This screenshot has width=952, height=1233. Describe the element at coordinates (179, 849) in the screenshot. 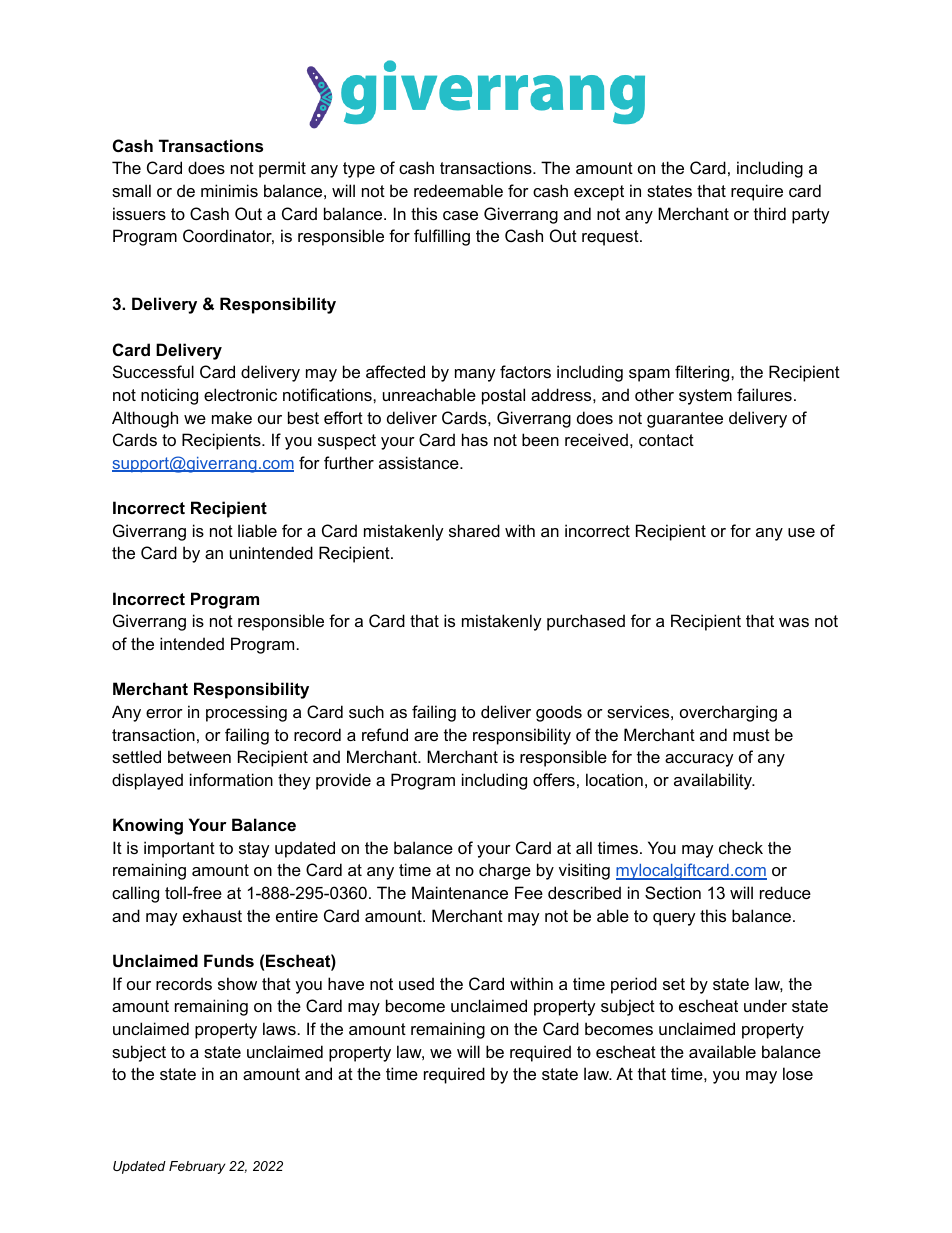

I see `important` at that location.
